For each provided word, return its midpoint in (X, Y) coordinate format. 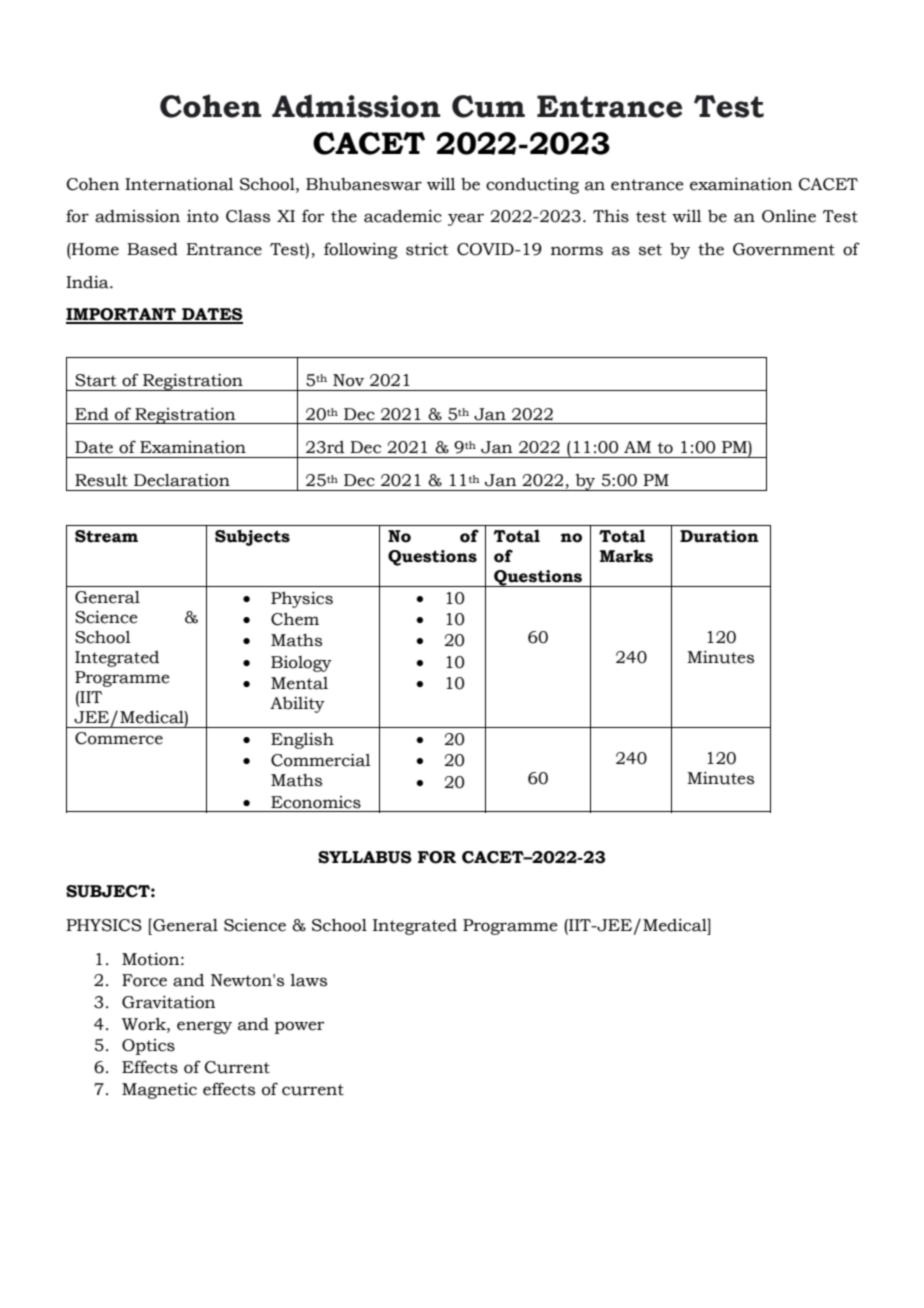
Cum (488, 106)
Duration (719, 536)
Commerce (119, 738)
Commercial (321, 760)
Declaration (182, 480)
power (300, 1027)
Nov (348, 380)
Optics (148, 1047)
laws (308, 980)
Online (789, 216)
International (179, 184)
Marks (626, 556)
